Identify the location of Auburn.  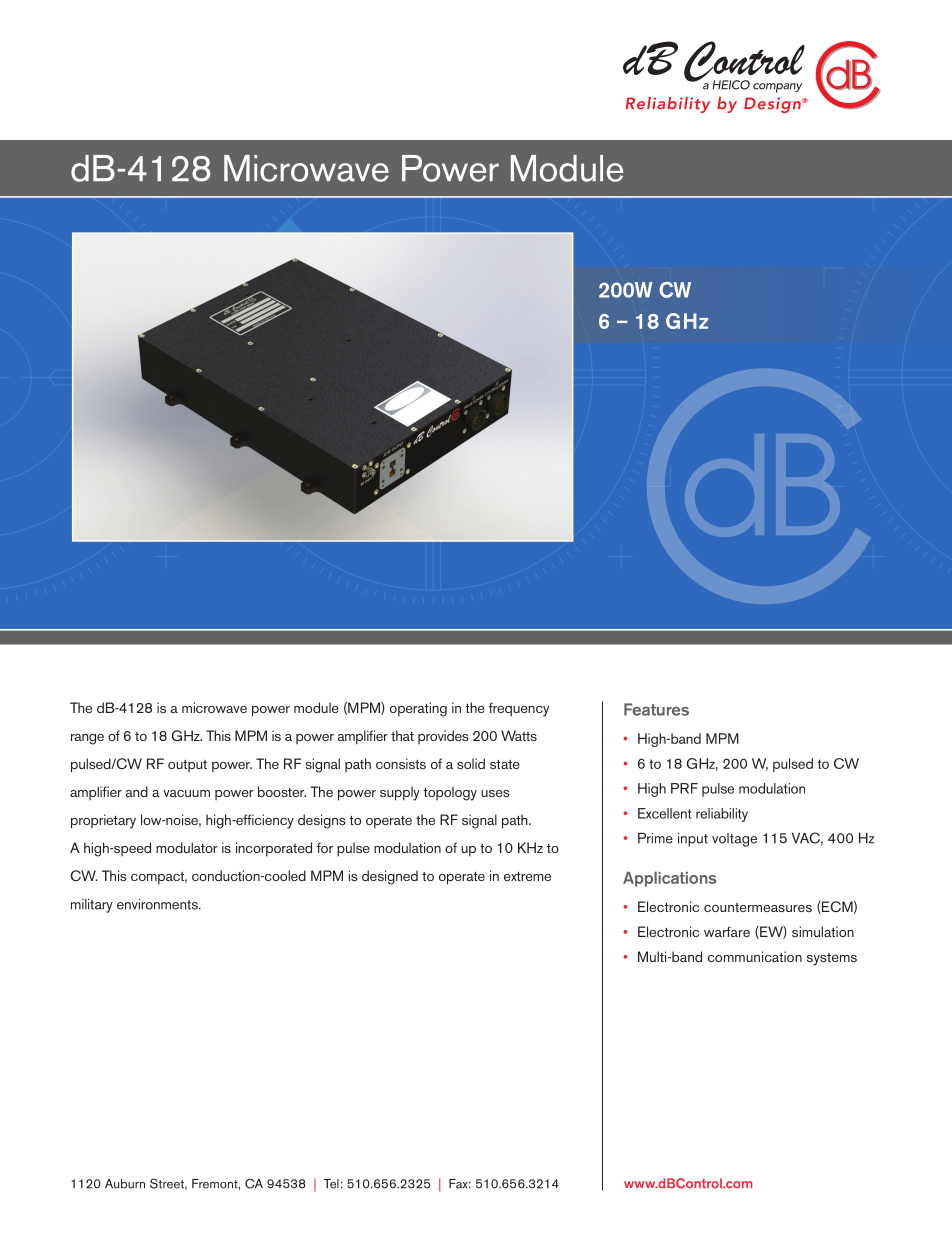
(125, 1184).
